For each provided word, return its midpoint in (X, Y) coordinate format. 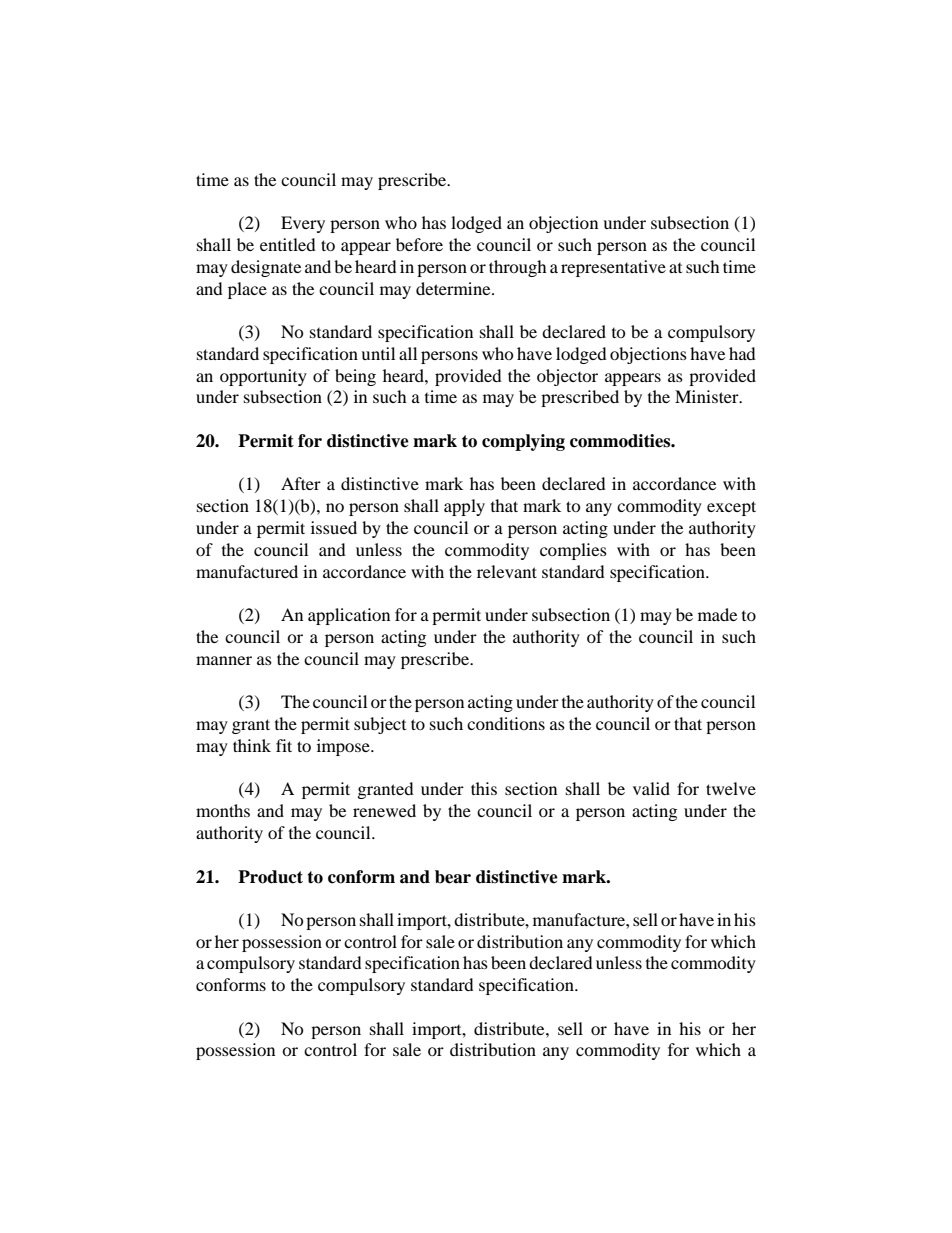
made (717, 614)
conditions (506, 723)
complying (523, 442)
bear (453, 877)
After (301, 483)
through (518, 268)
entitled (288, 244)
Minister (708, 396)
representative (613, 268)
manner (224, 660)
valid (651, 788)
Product (270, 877)
